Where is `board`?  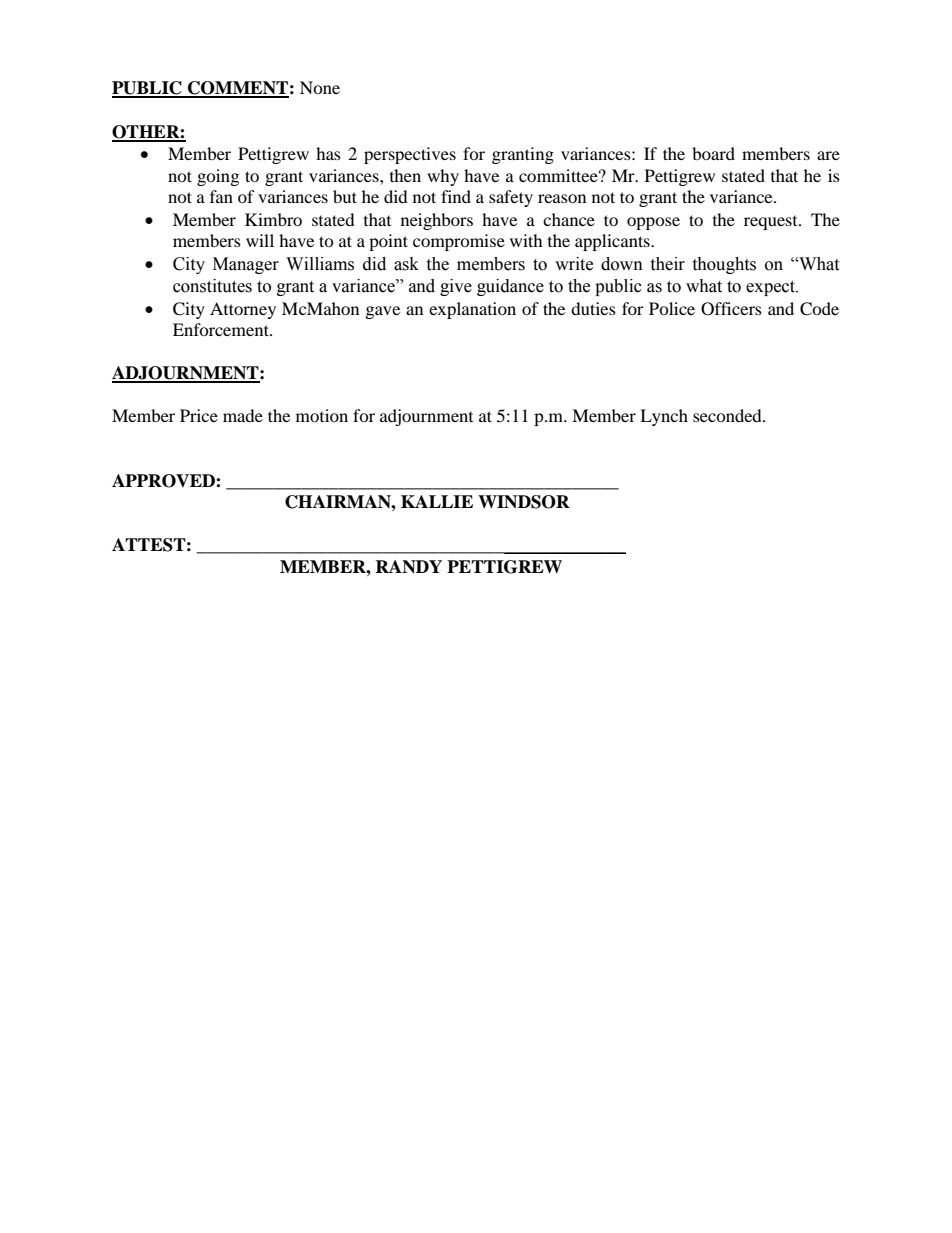
board is located at coordinates (713, 153).
